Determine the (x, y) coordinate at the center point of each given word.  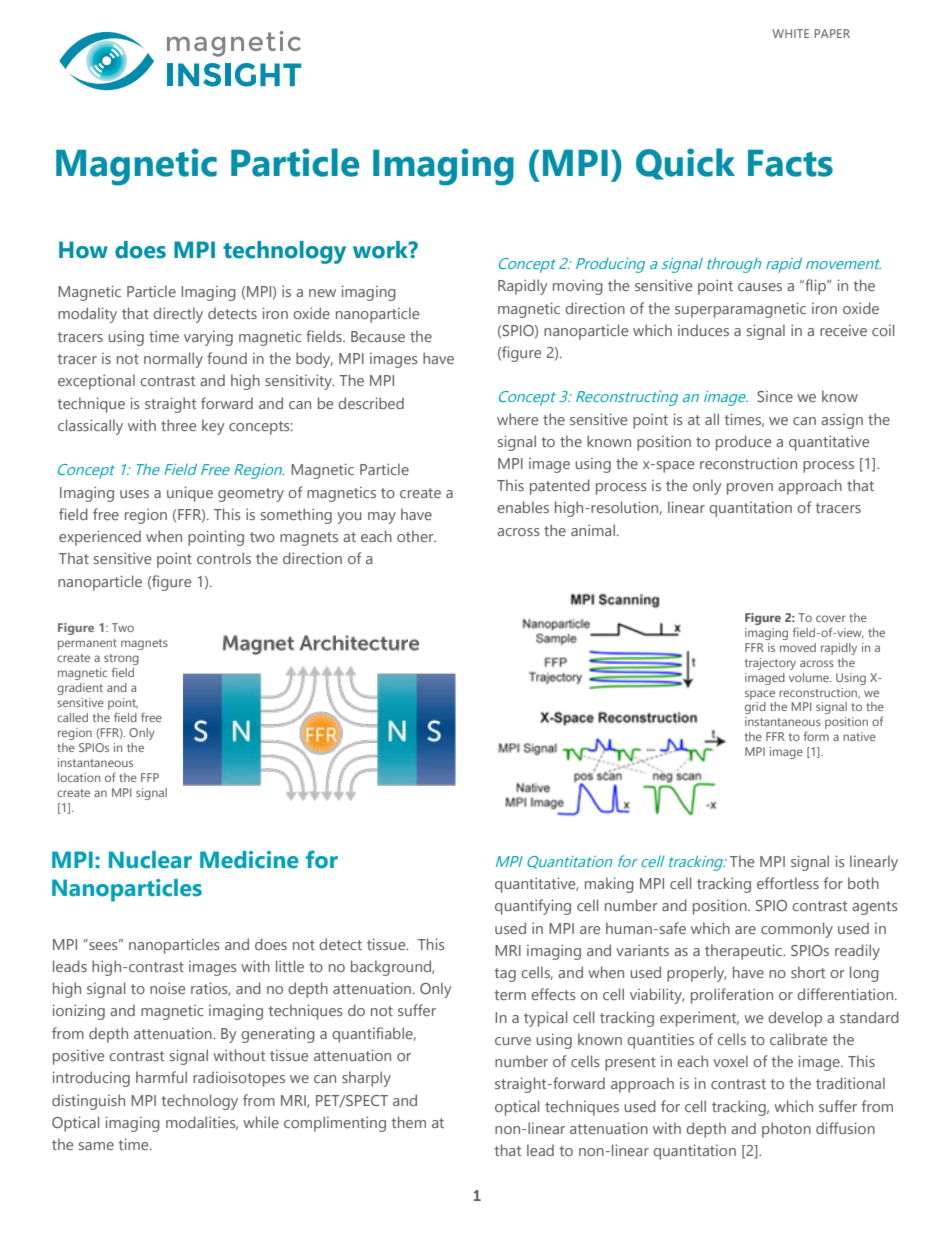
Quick (685, 164)
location (79, 777)
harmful (161, 1077)
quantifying (533, 907)
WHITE (790, 33)
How (83, 250)
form (816, 736)
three (178, 425)
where (517, 419)
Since (775, 396)
